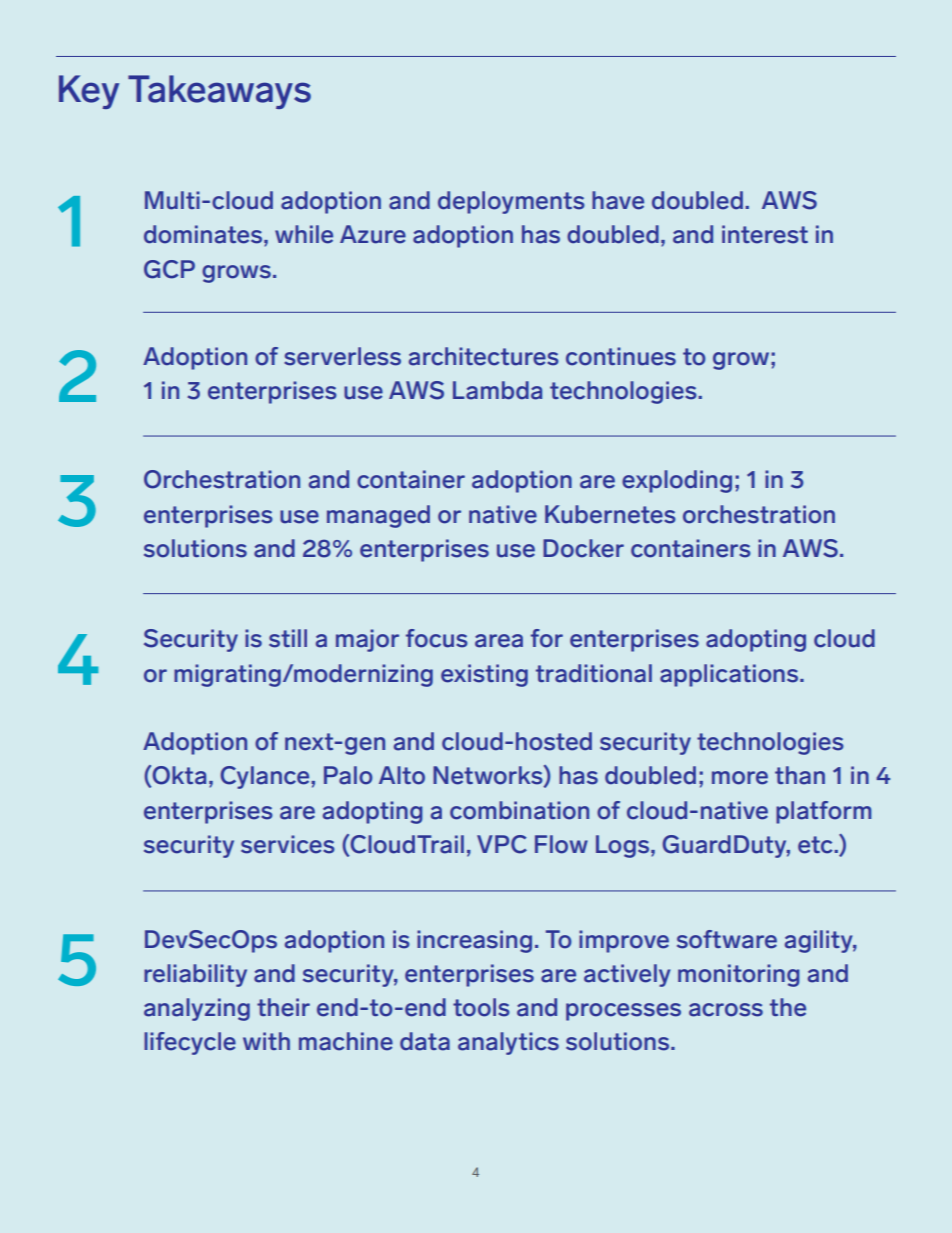 This page has width=952, height=1233. What do you see at coordinates (484, 675) in the page?
I see `existing` at bounding box center [484, 675].
